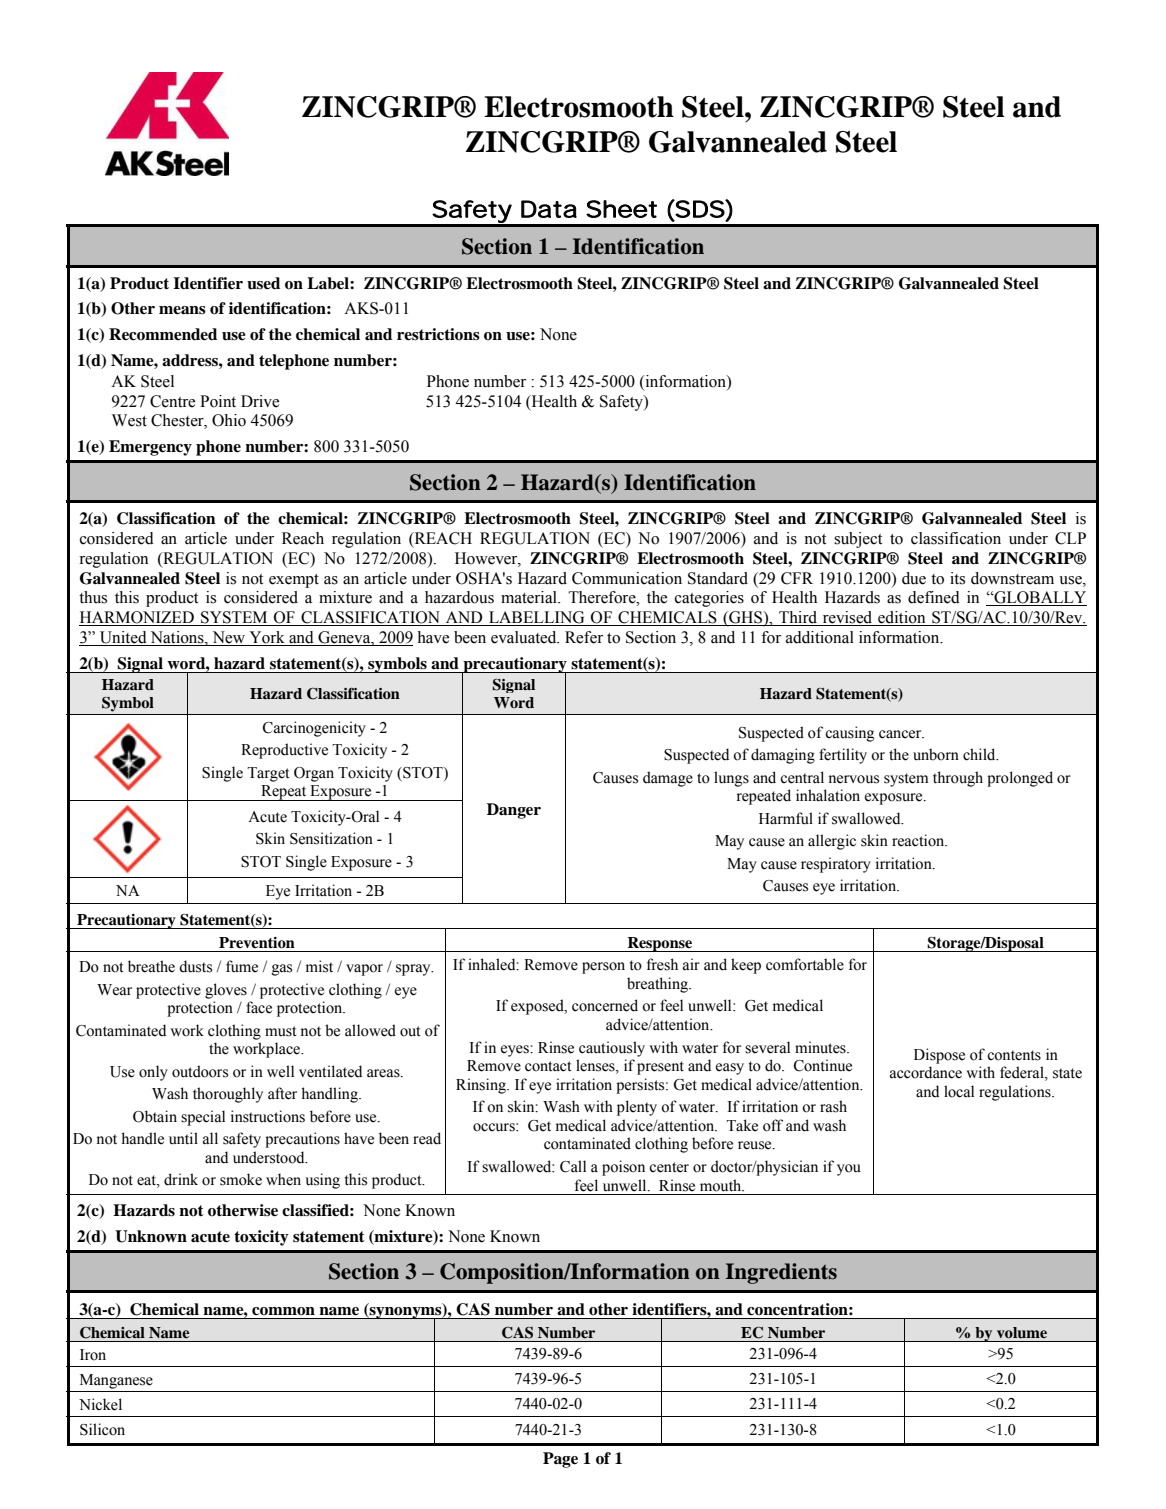 The height and width of the screenshot is (1509, 1166). Describe the element at coordinates (102, 1429) in the screenshot. I see `Silicon` at that location.
